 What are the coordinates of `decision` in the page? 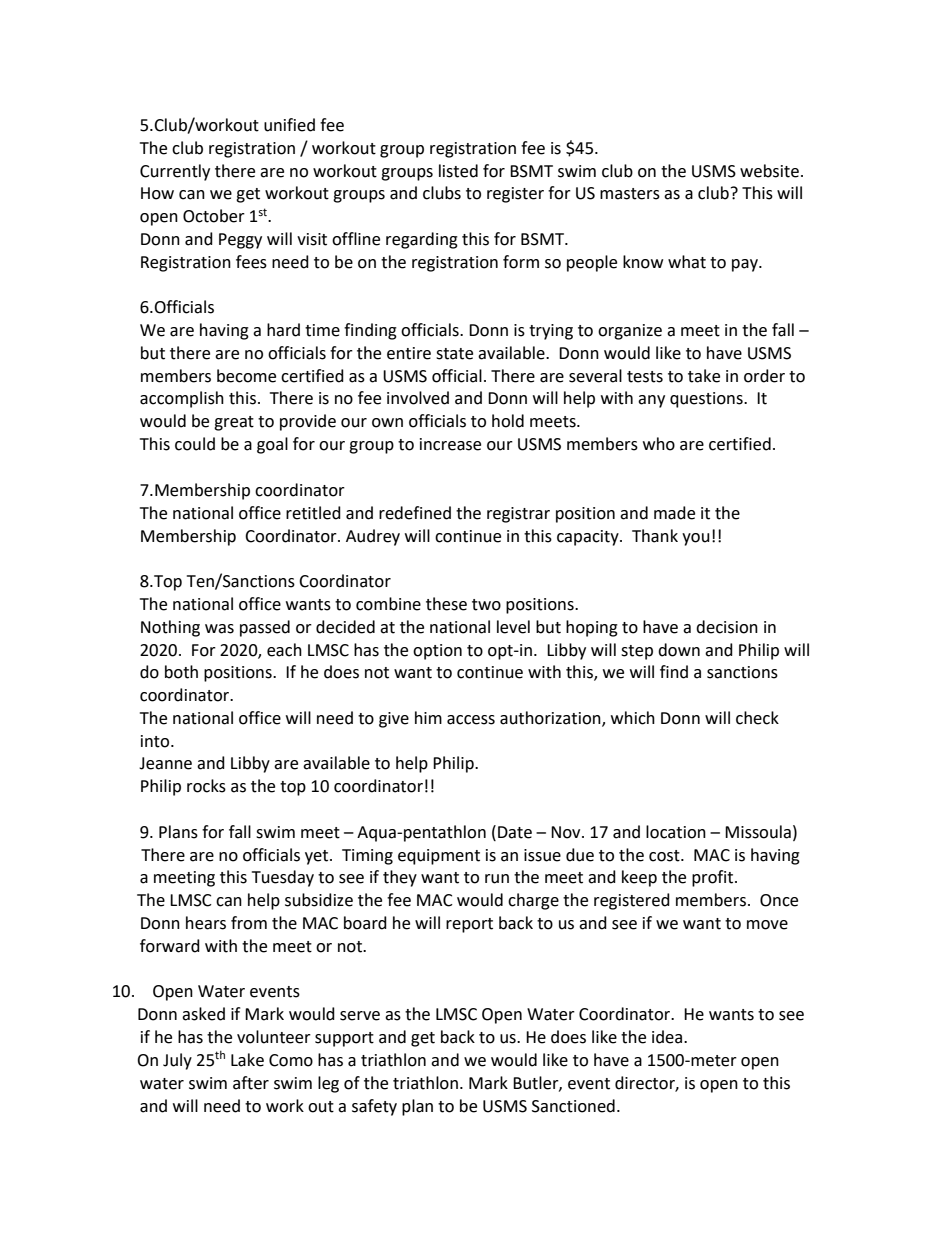 It's located at (727, 627).
